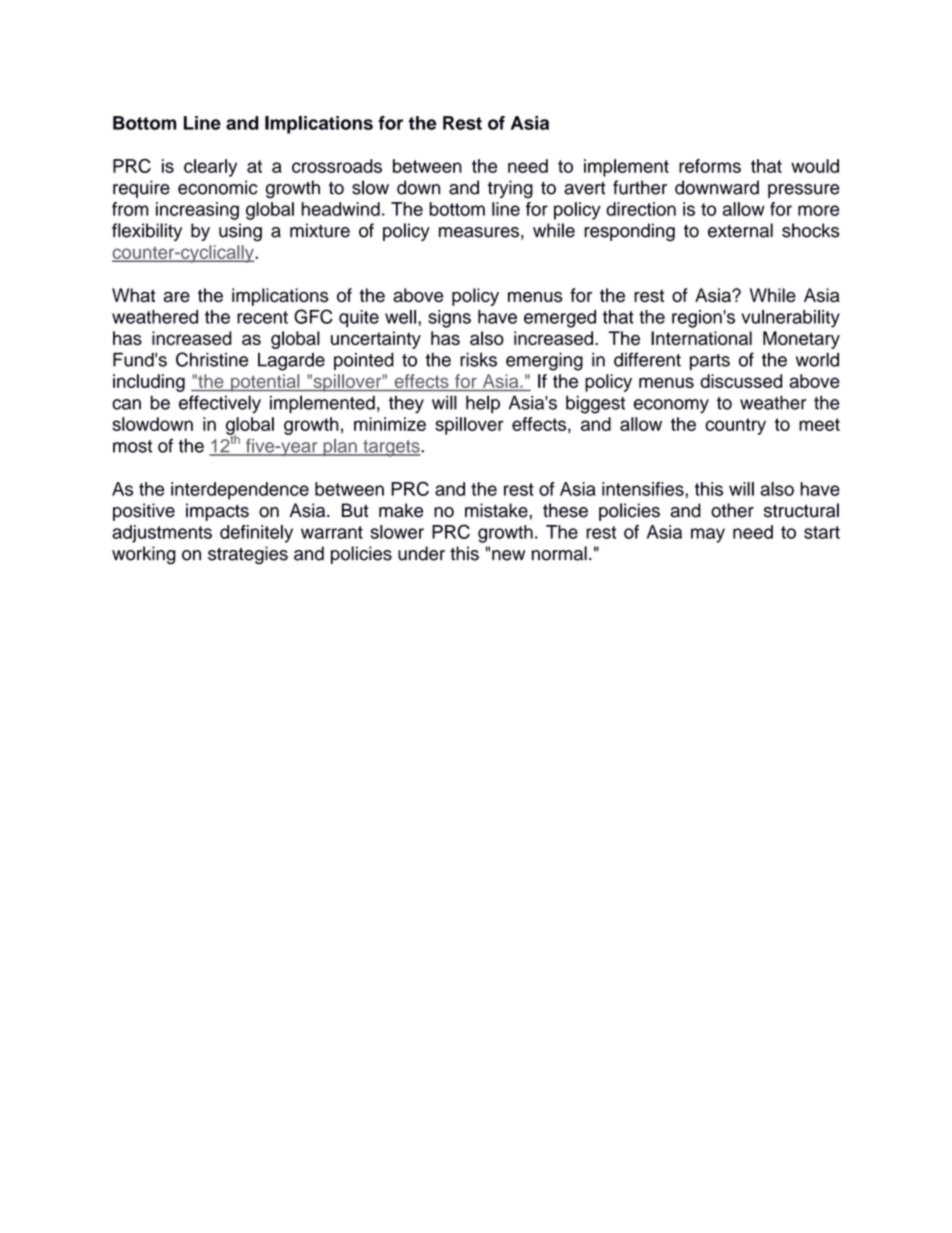 This document has width=952, height=1233. I want to click on new, so click(508, 555).
